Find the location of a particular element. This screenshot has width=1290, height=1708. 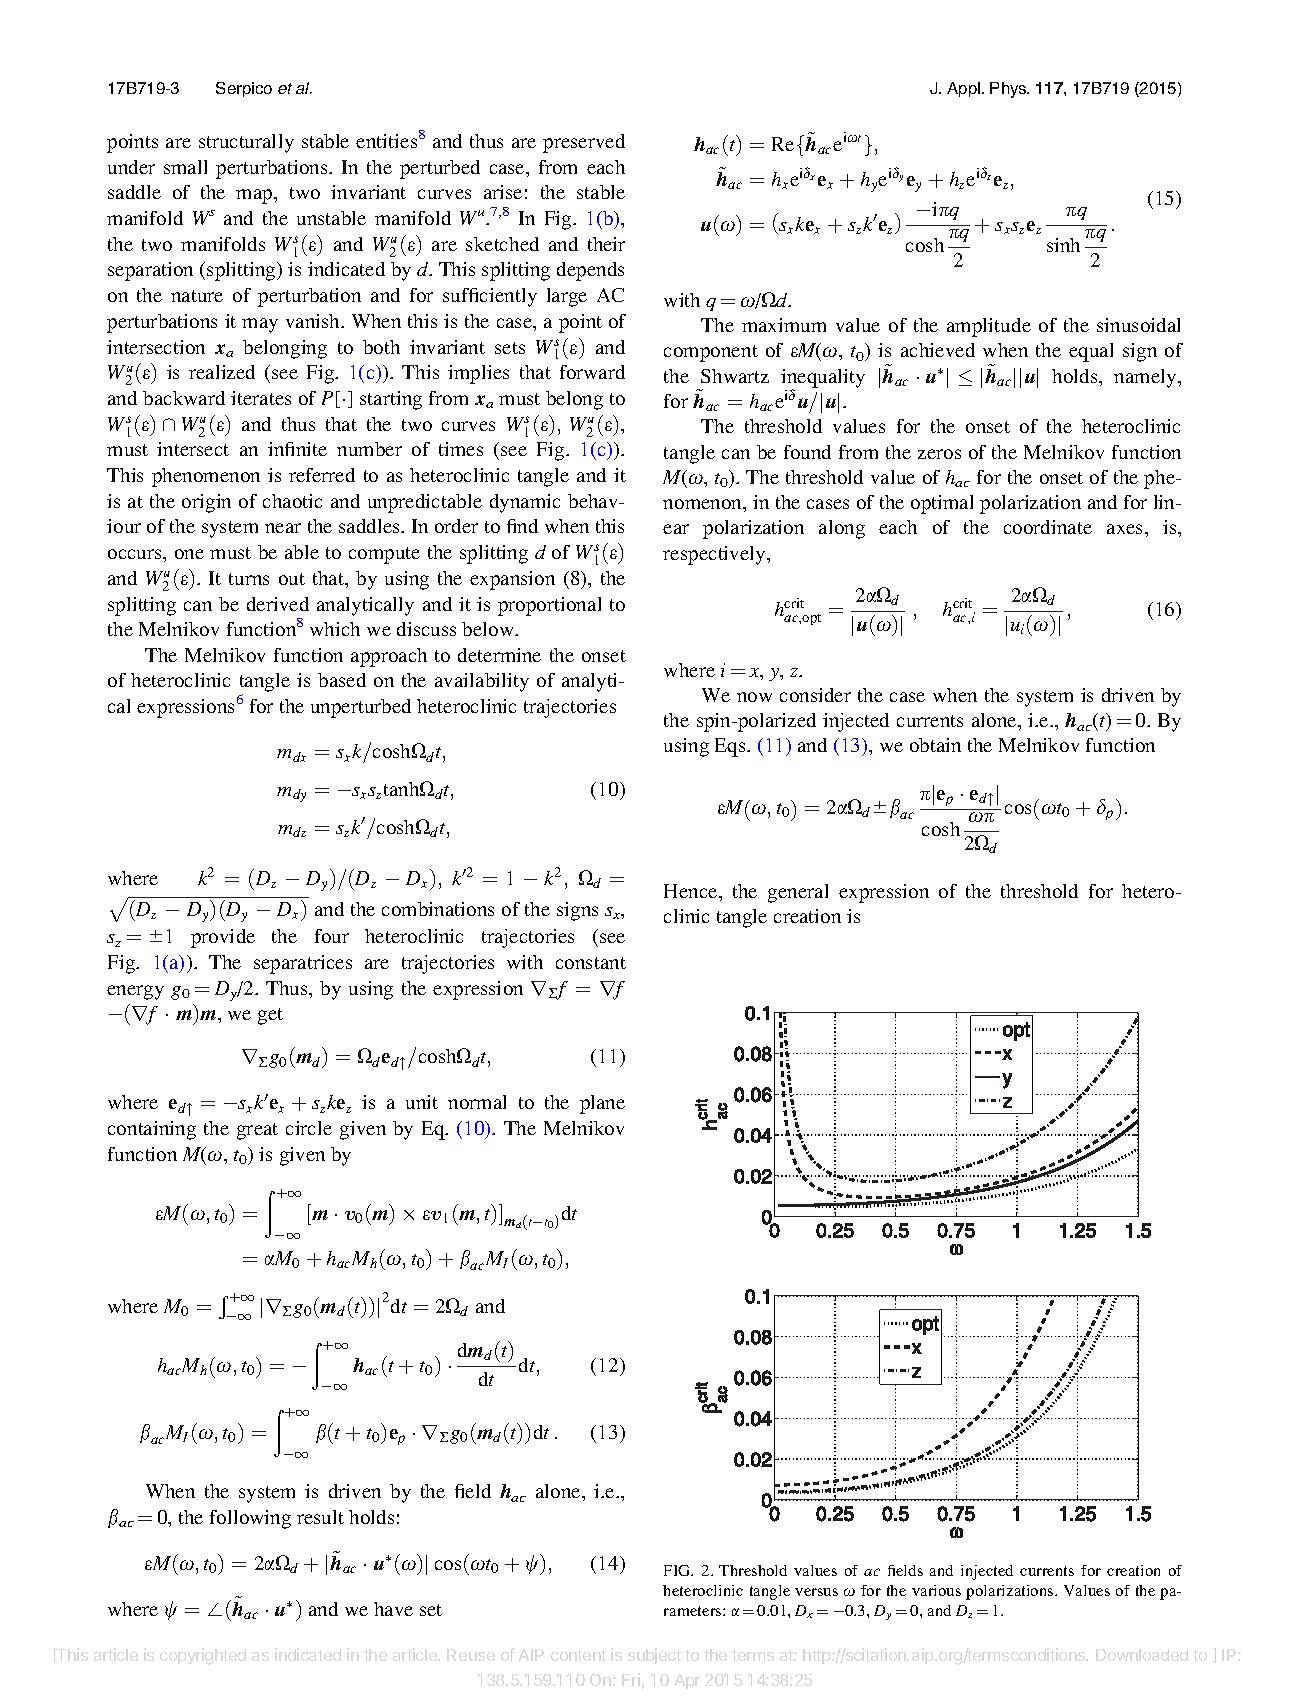

general is located at coordinates (798, 893).
